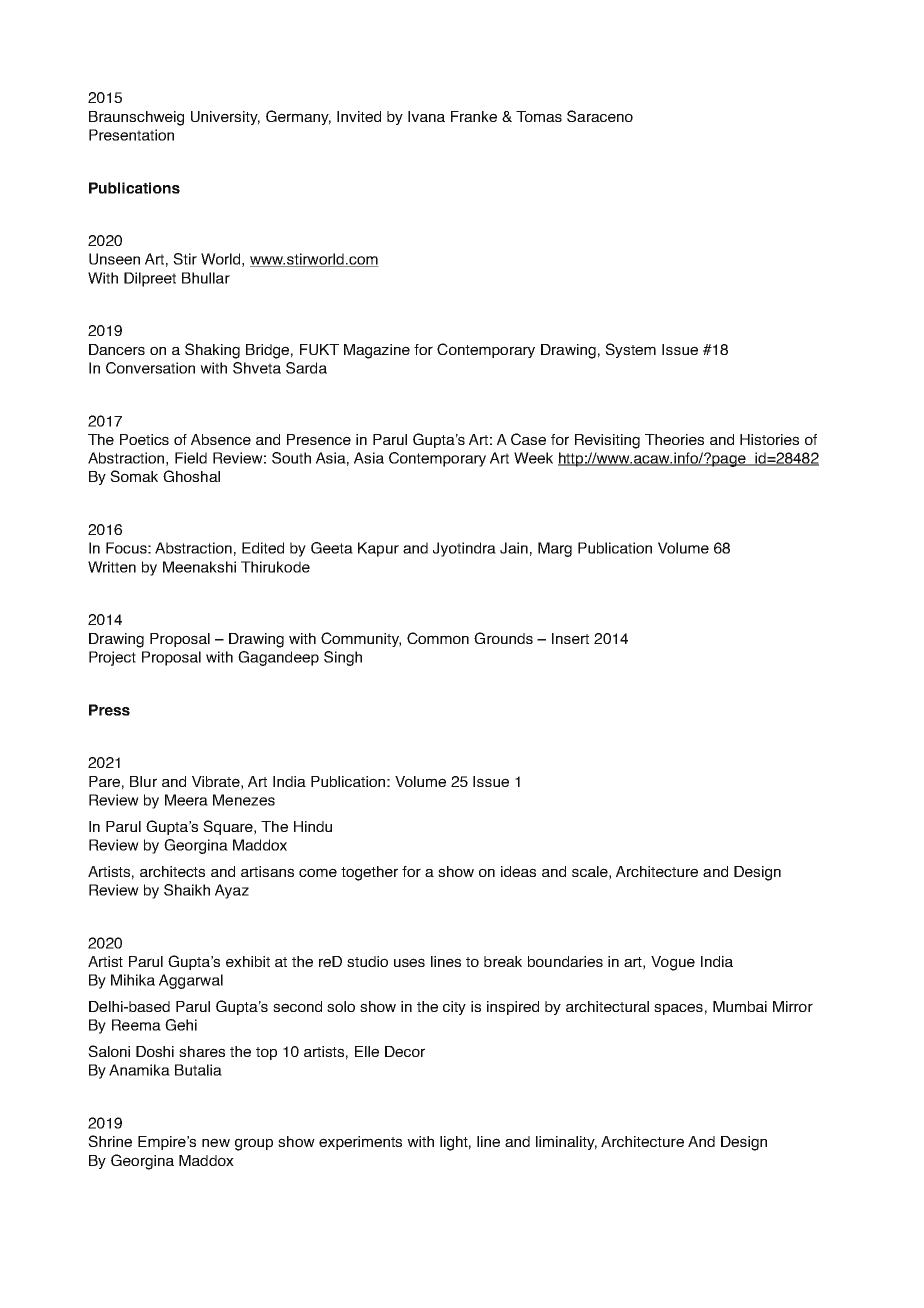 The height and width of the screenshot is (1308, 924). What do you see at coordinates (438, 638) in the screenshot?
I see `Common` at bounding box center [438, 638].
